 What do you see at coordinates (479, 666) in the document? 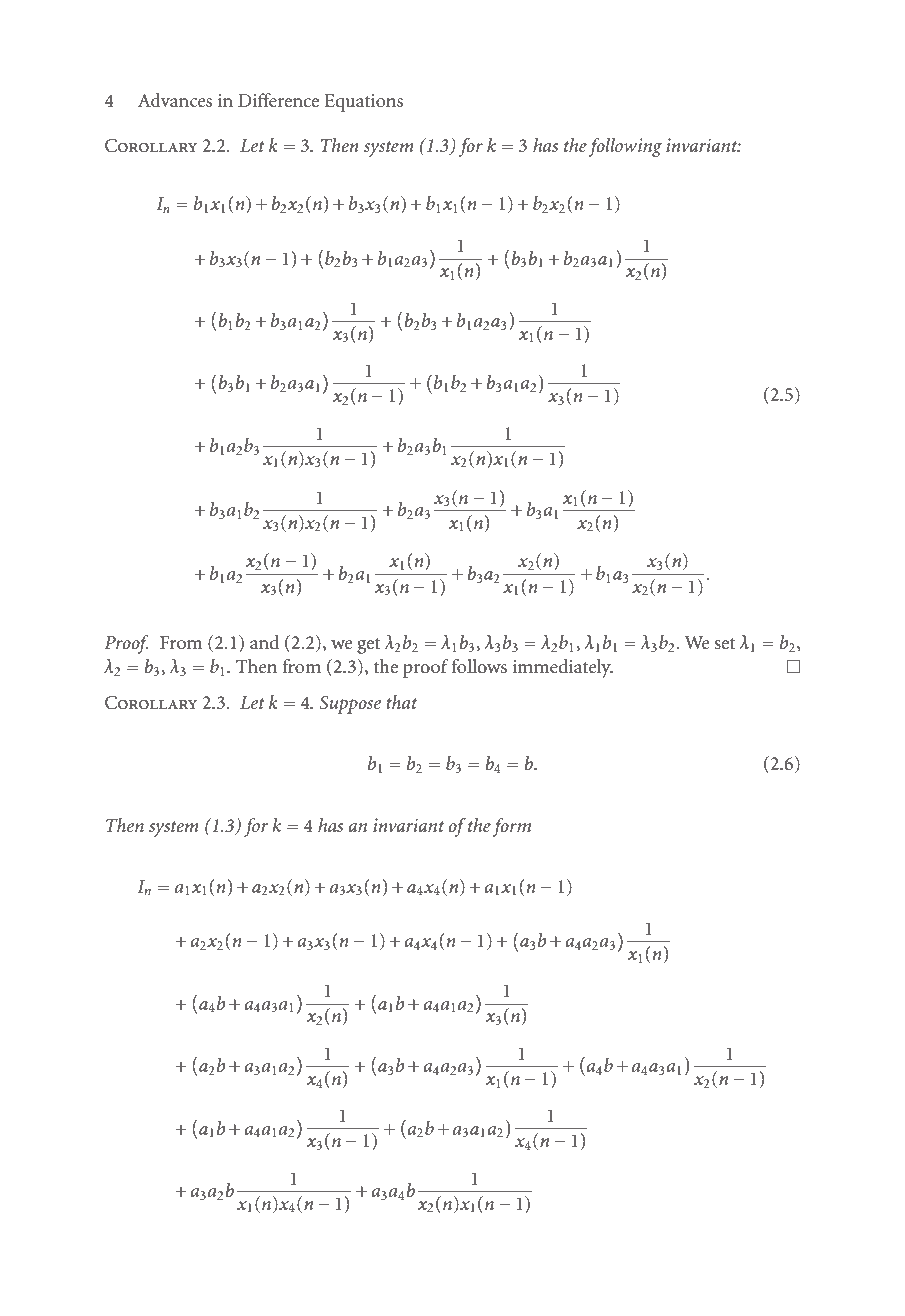
I see `follows` at bounding box center [479, 666].
